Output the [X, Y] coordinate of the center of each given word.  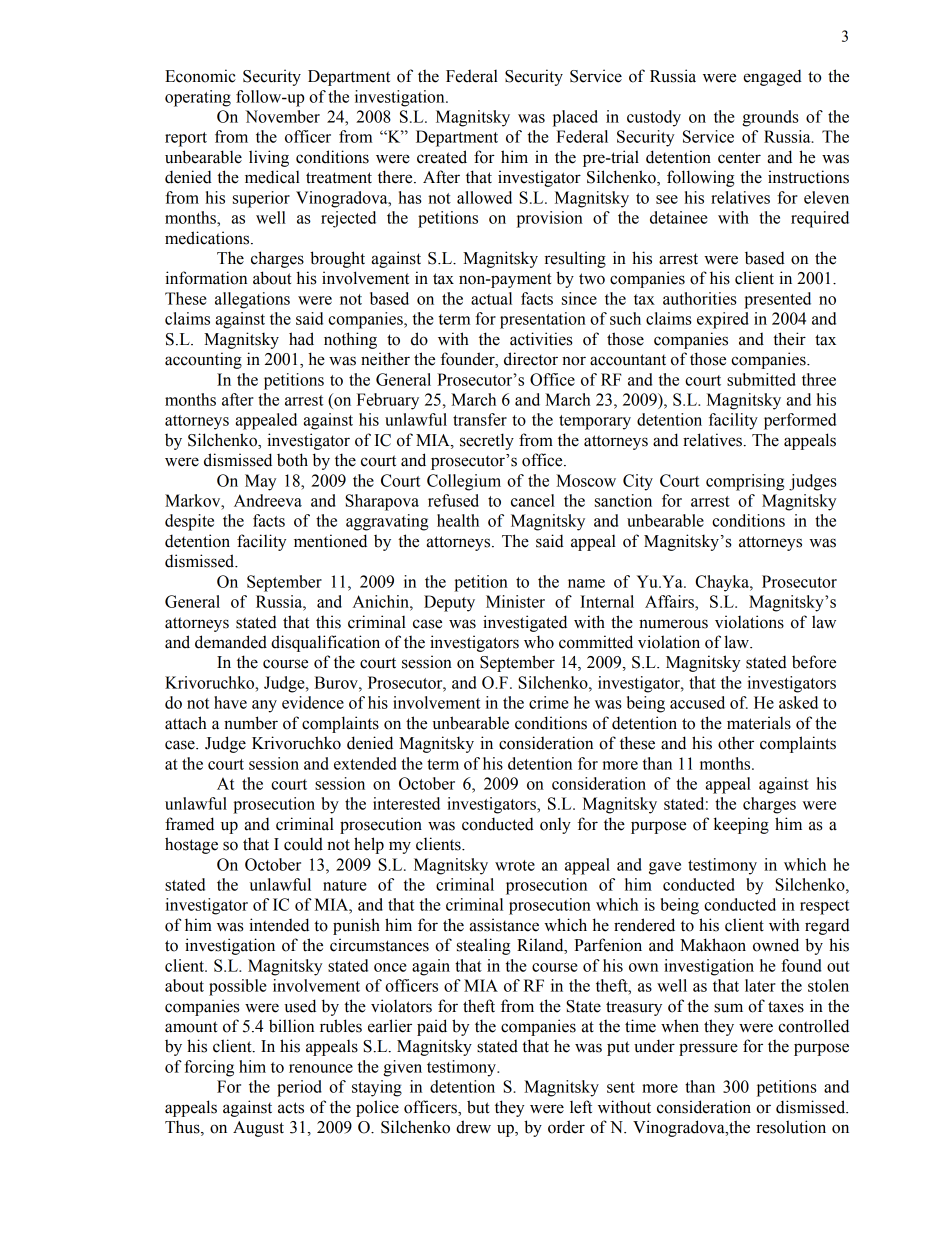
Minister [515, 601]
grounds [770, 118]
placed [575, 118]
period [299, 1088]
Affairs [670, 601]
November [282, 116]
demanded [231, 642]
